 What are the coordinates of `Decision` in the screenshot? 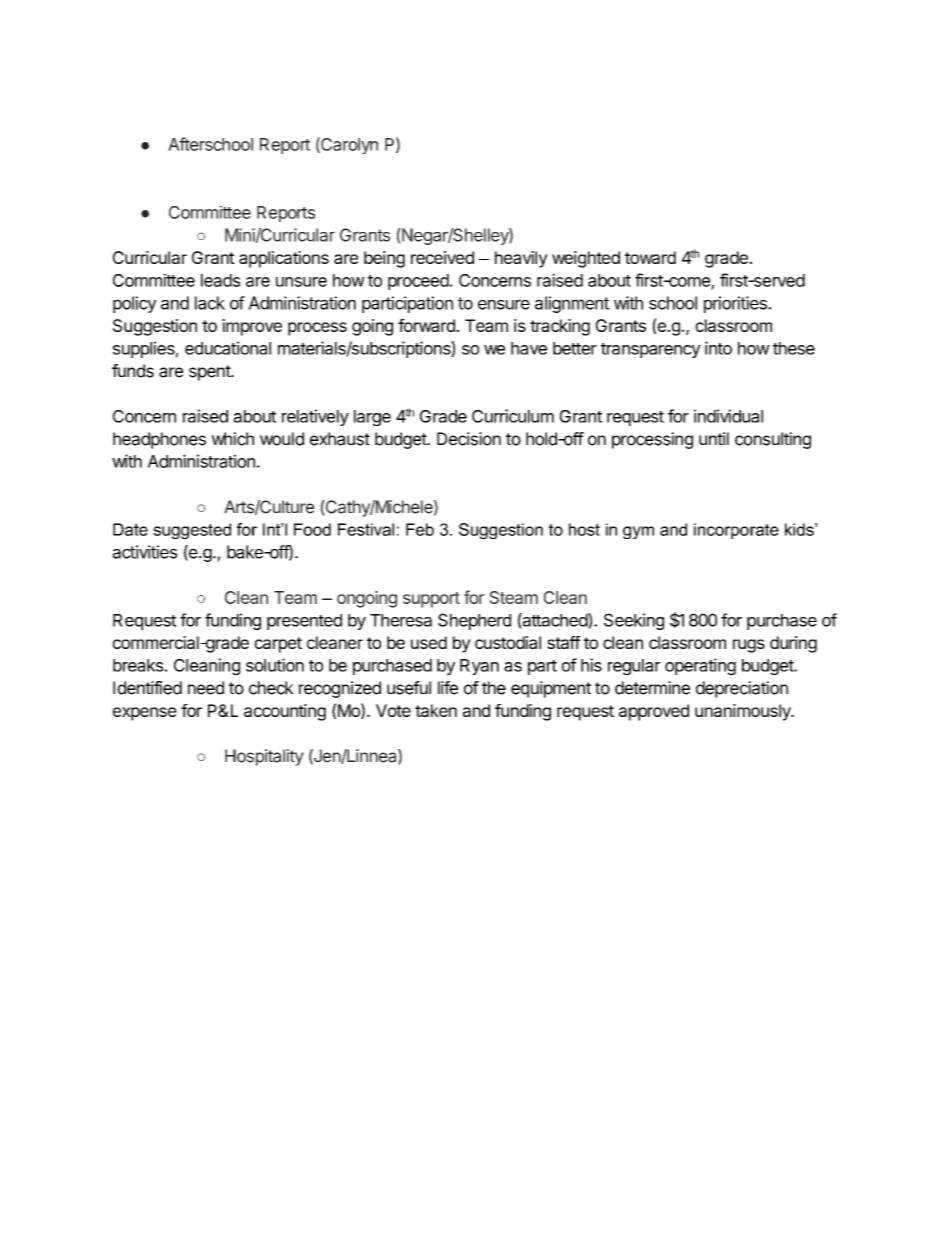 It's located at (469, 439).
